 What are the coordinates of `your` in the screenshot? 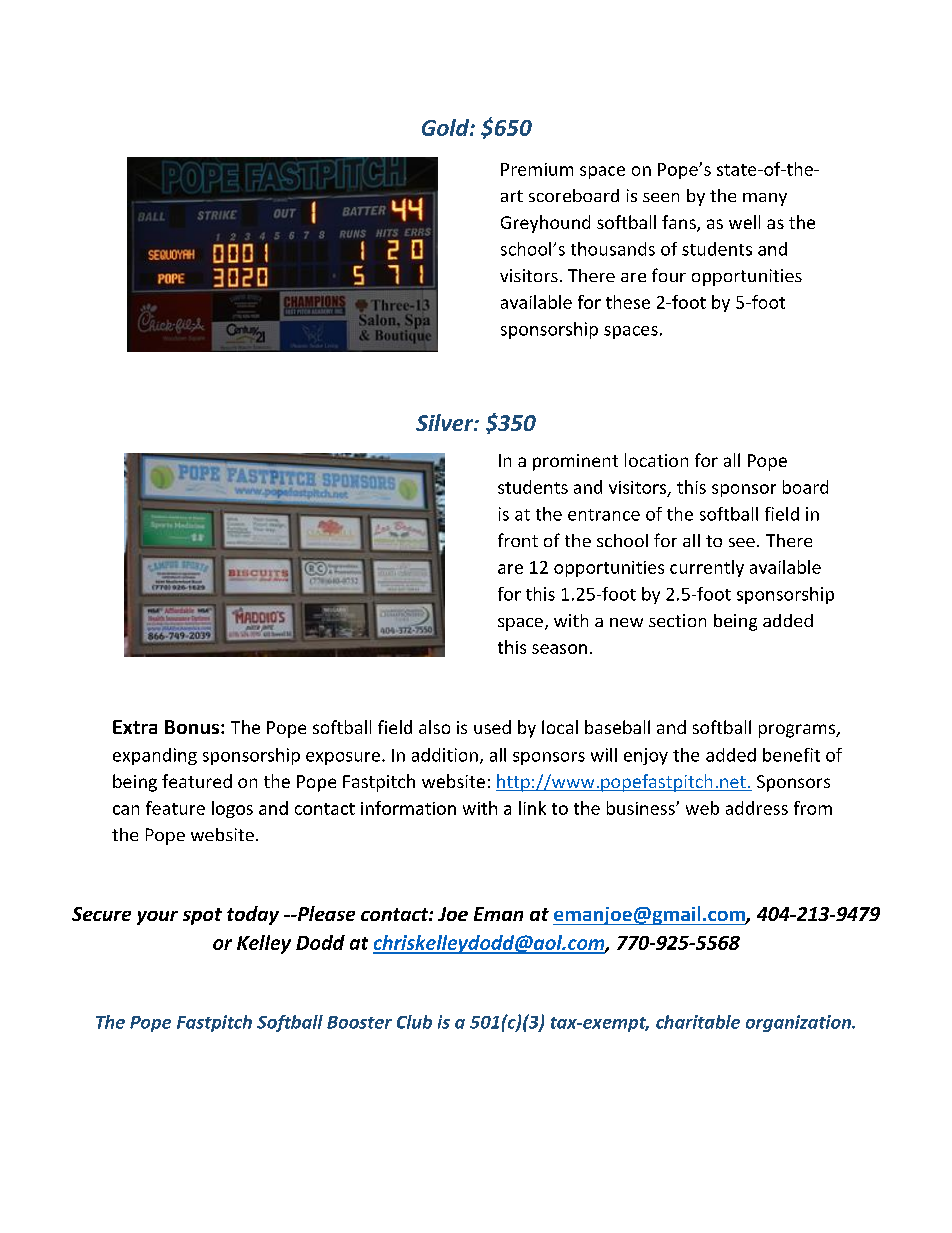 It's located at (157, 918).
